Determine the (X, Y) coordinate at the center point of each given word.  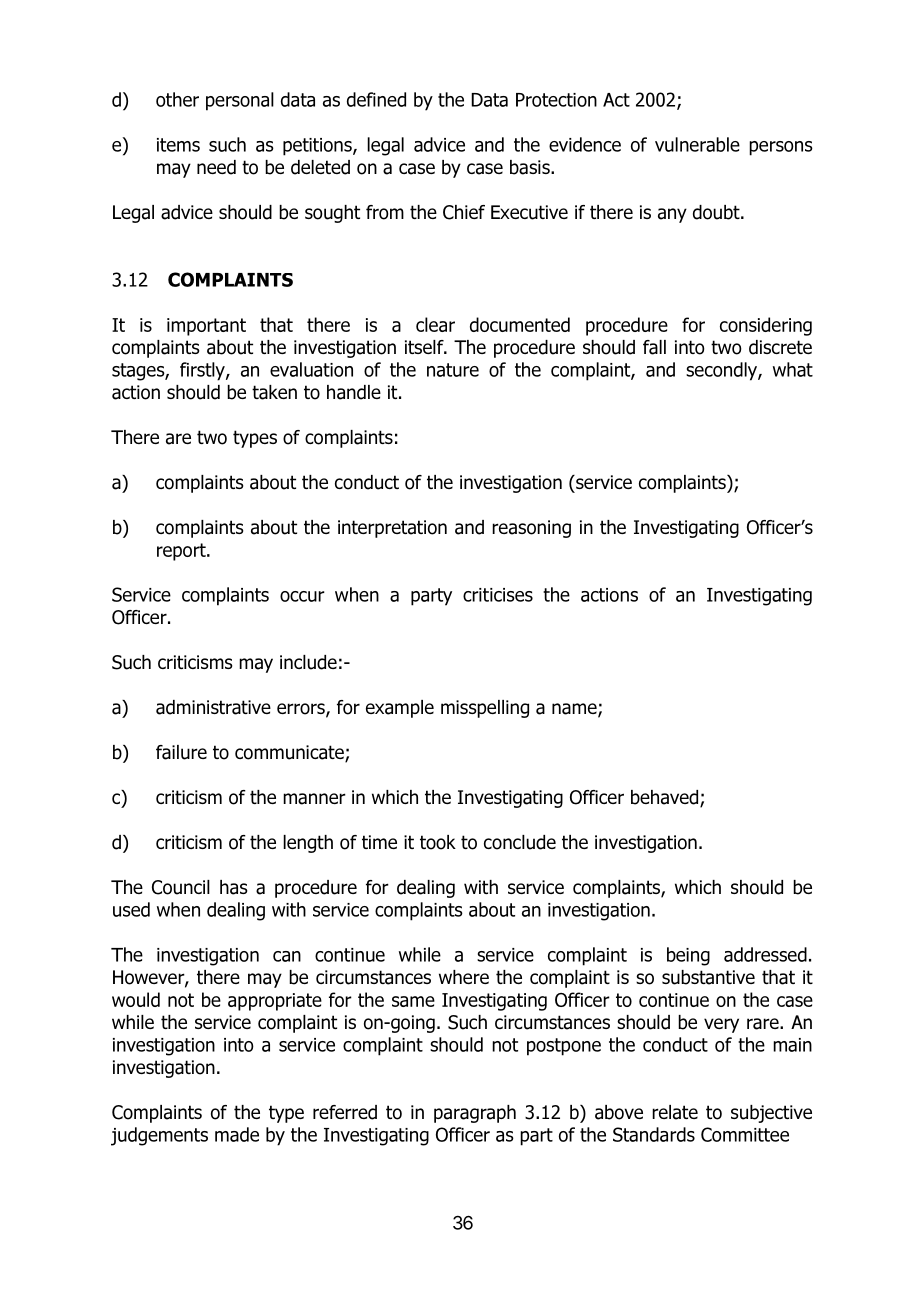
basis (531, 167)
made (237, 1134)
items (178, 145)
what (793, 369)
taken (274, 392)
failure (181, 752)
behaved (666, 798)
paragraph (475, 1114)
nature (453, 370)
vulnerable (697, 144)
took (438, 842)
